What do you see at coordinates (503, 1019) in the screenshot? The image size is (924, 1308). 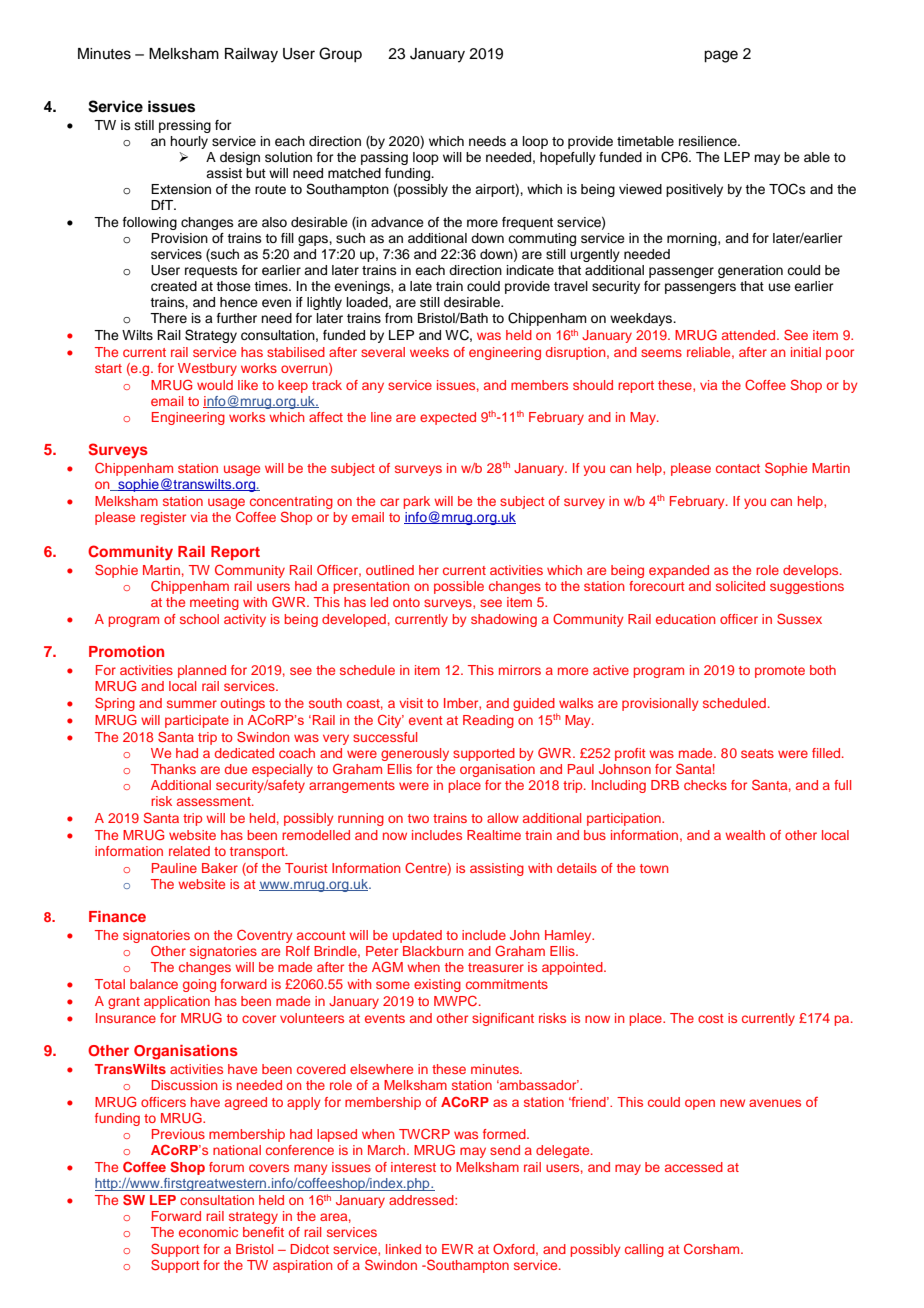 I see `significant` at bounding box center [503, 1019].
